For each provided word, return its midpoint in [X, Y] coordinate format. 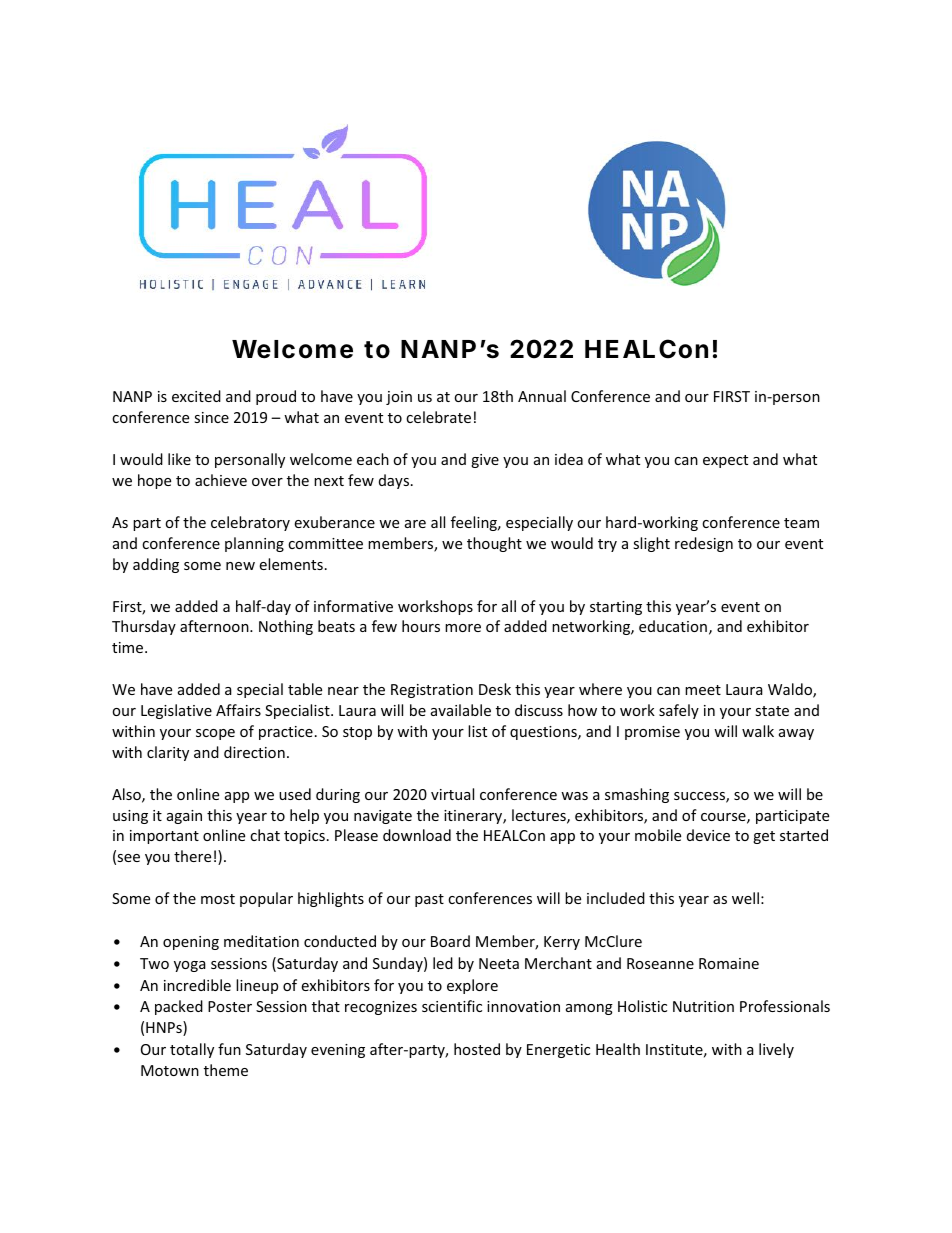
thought [494, 544]
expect [725, 461]
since [211, 417]
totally [192, 1050]
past [429, 900]
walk [758, 731]
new [240, 566]
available [461, 710]
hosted [477, 1049]
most [218, 899]
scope [215, 734]
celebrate [438, 417]
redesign [704, 544]
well [745, 898]
